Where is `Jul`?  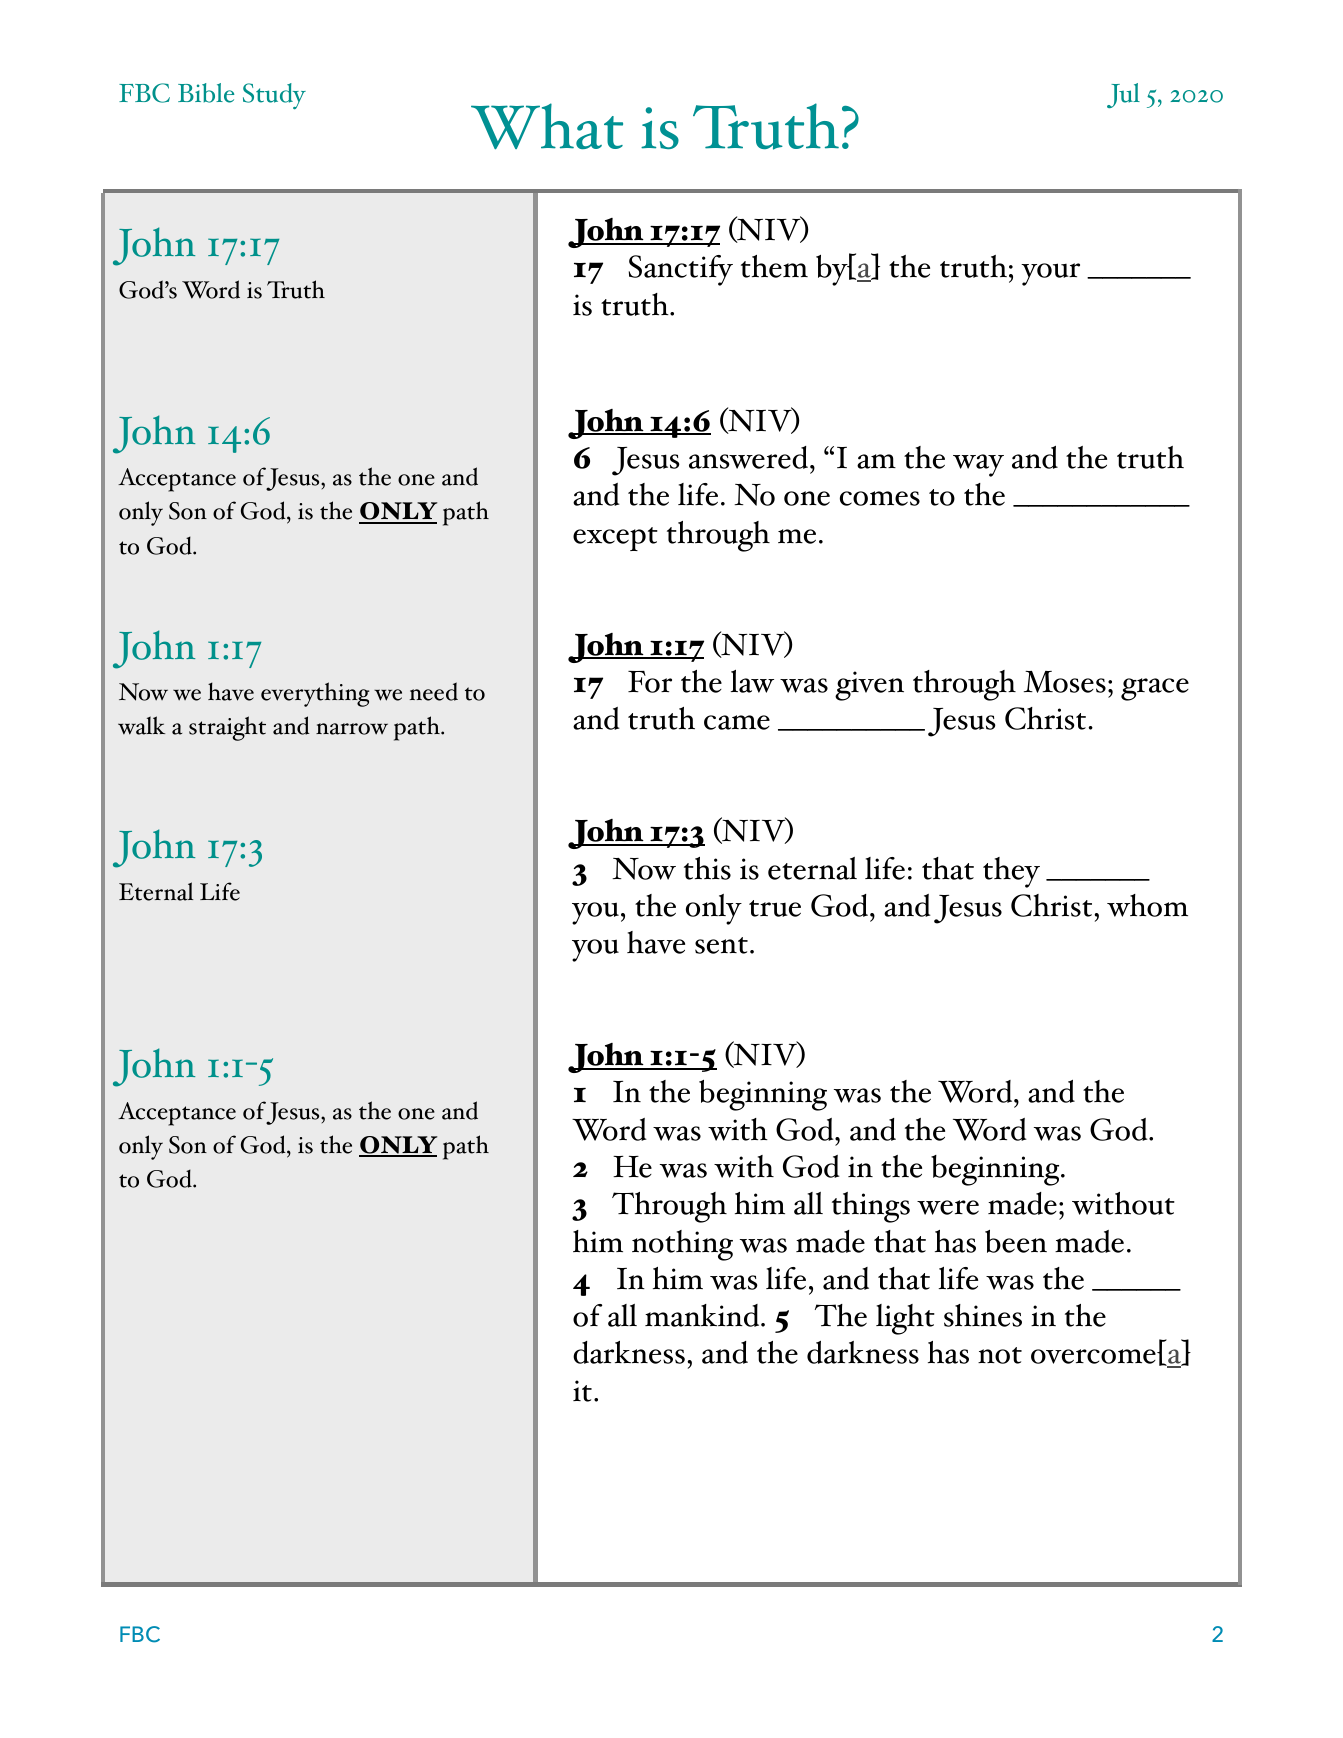 Jul is located at coordinates (1123, 95).
